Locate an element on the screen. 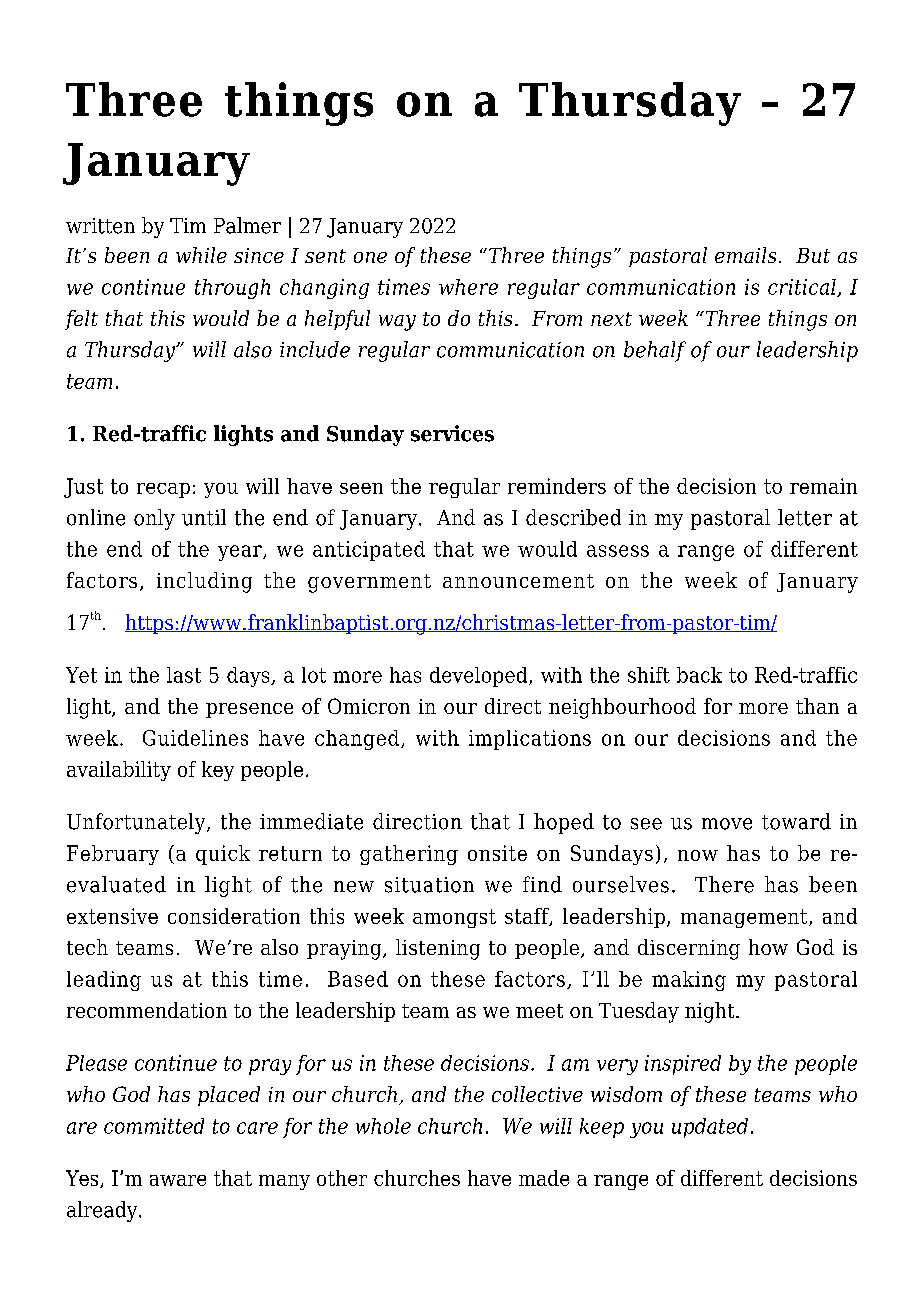 The image size is (924, 1308). aware is located at coordinates (178, 1180).
